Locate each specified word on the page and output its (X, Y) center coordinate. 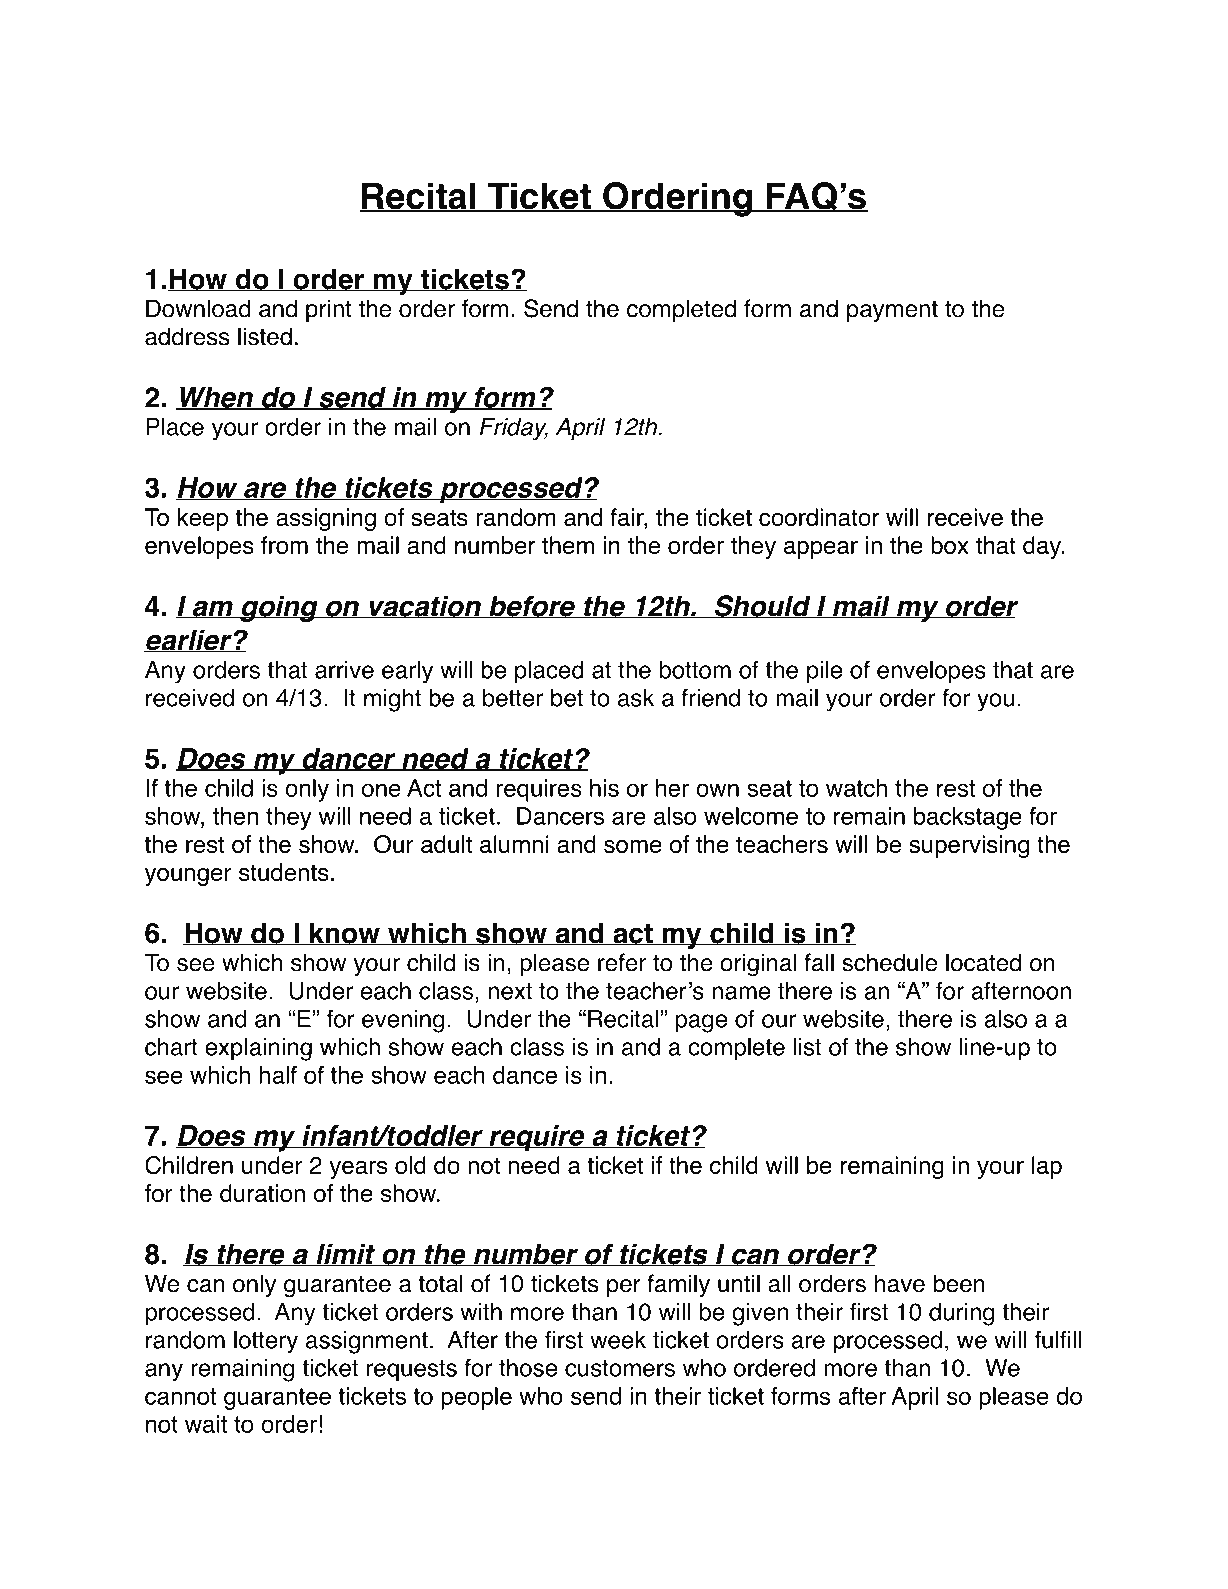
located (983, 962)
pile (824, 672)
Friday (514, 429)
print (329, 310)
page (701, 1023)
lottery (266, 1342)
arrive (344, 670)
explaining (258, 1049)
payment (892, 311)
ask (636, 698)
